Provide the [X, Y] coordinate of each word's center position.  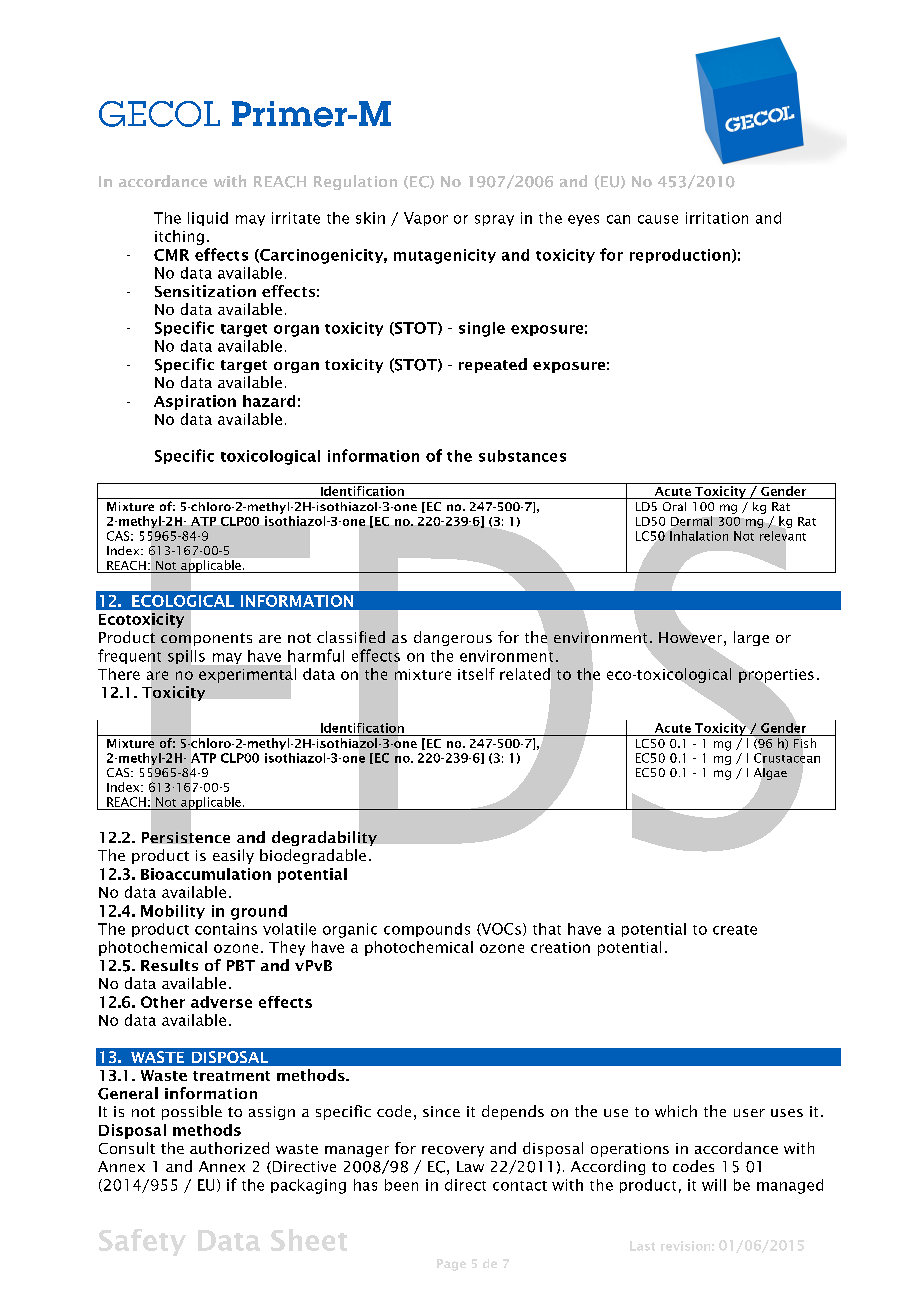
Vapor [426, 219]
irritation [717, 218]
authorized [229, 1148]
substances [522, 456]
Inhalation [698, 535]
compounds [427, 930]
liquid [208, 219]
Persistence [186, 836]
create [735, 930]
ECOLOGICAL [183, 601]
